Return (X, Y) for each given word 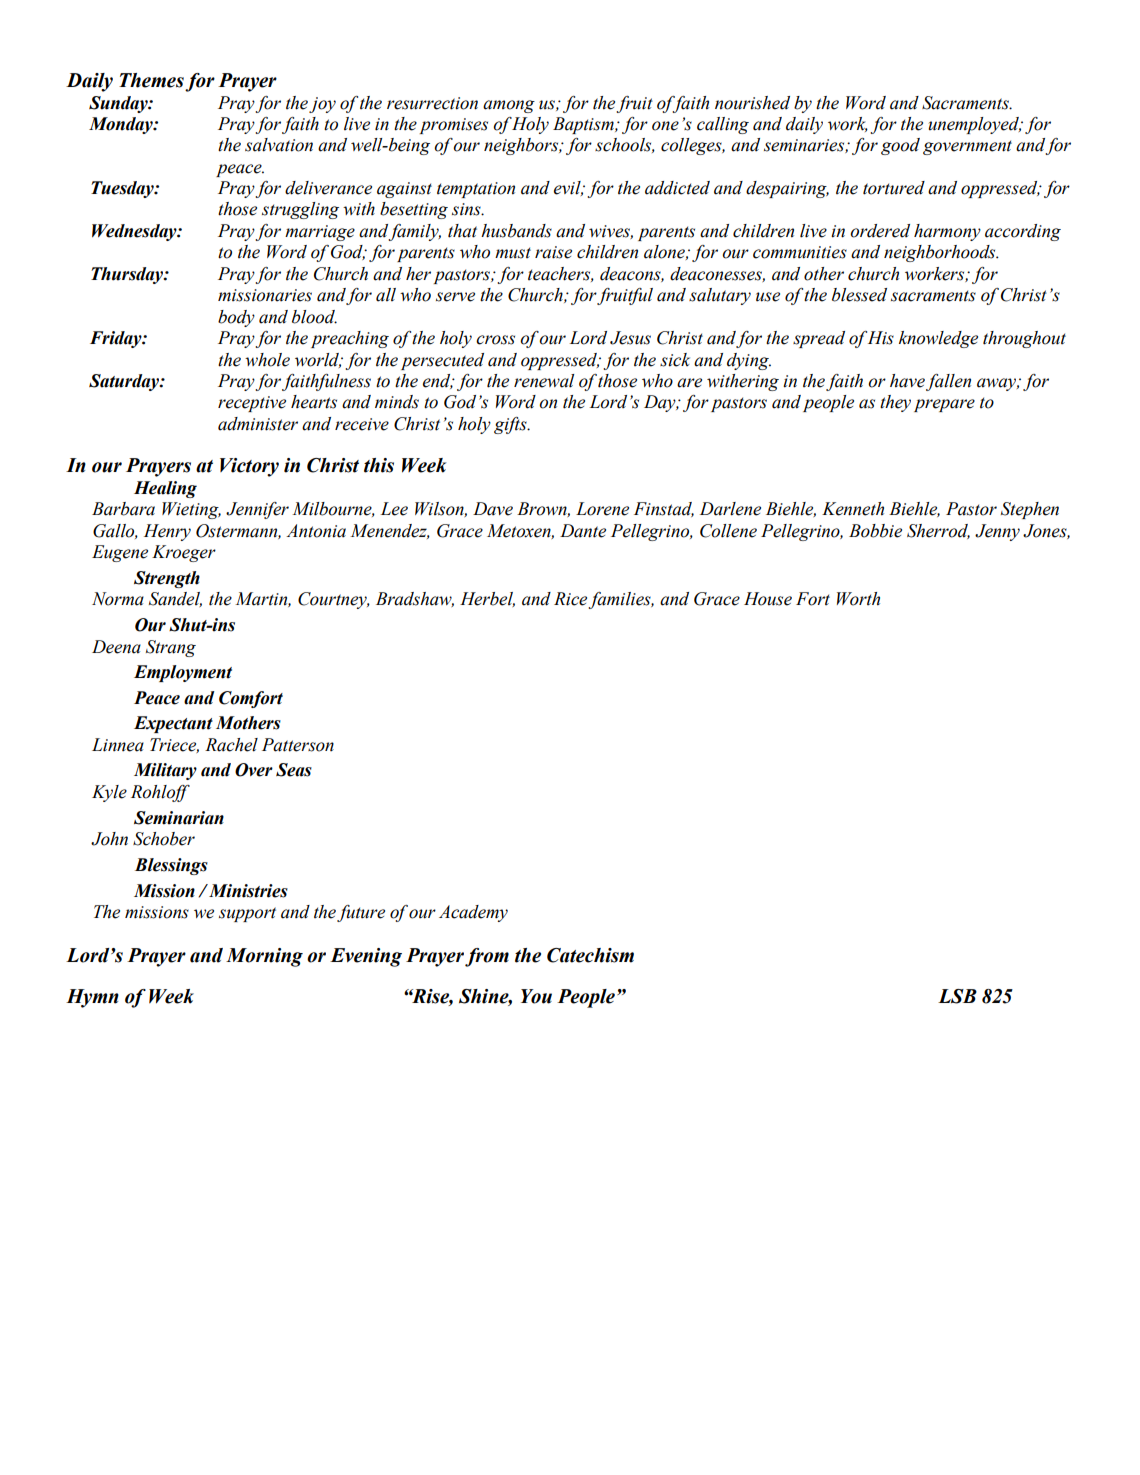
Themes (151, 80)
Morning (264, 957)
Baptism (584, 125)
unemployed (974, 125)
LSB (957, 996)
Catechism (590, 955)
